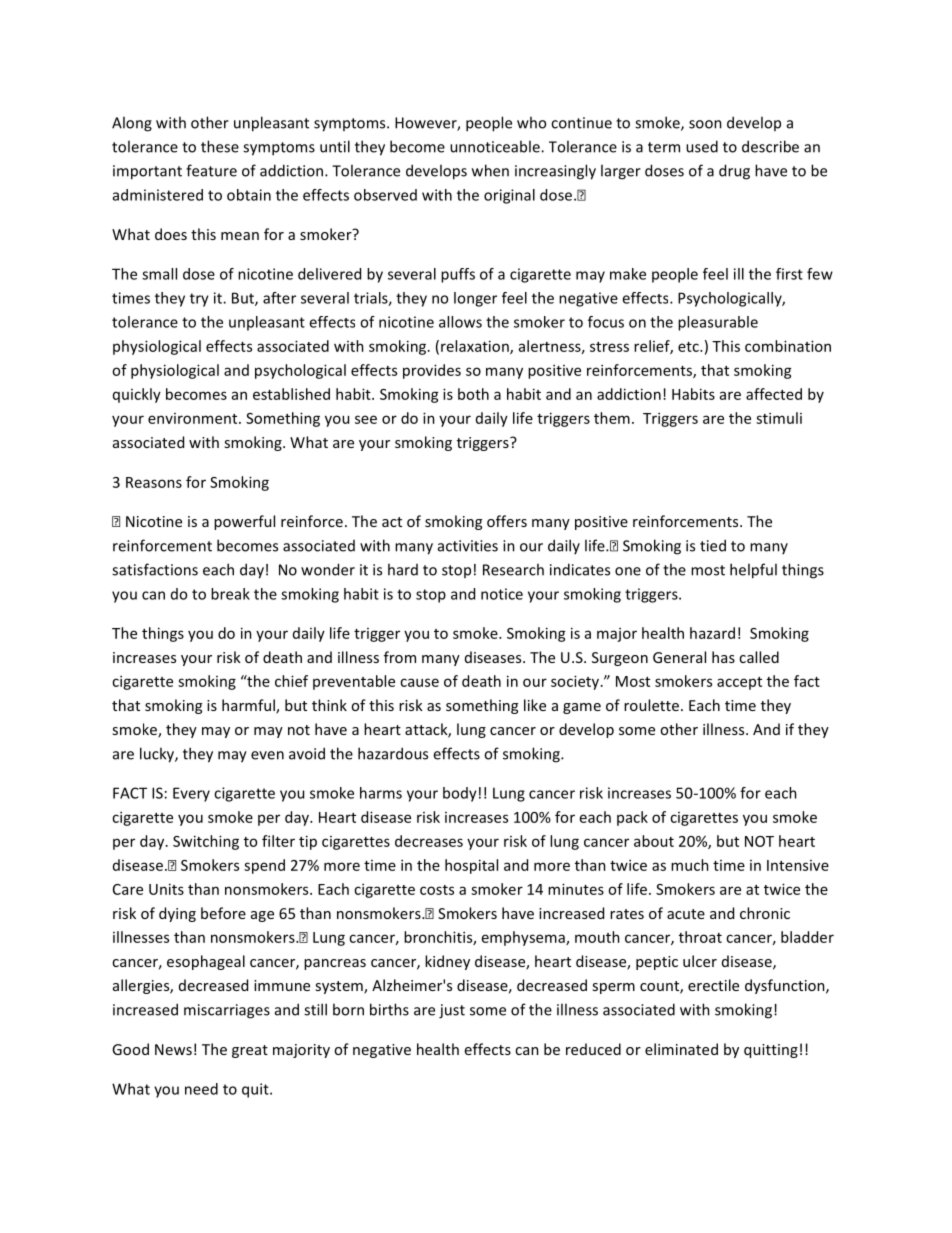 This image has height=1233, width=952. What do you see at coordinates (220, 146) in the image?
I see `these` at bounding box center [220, 146].
